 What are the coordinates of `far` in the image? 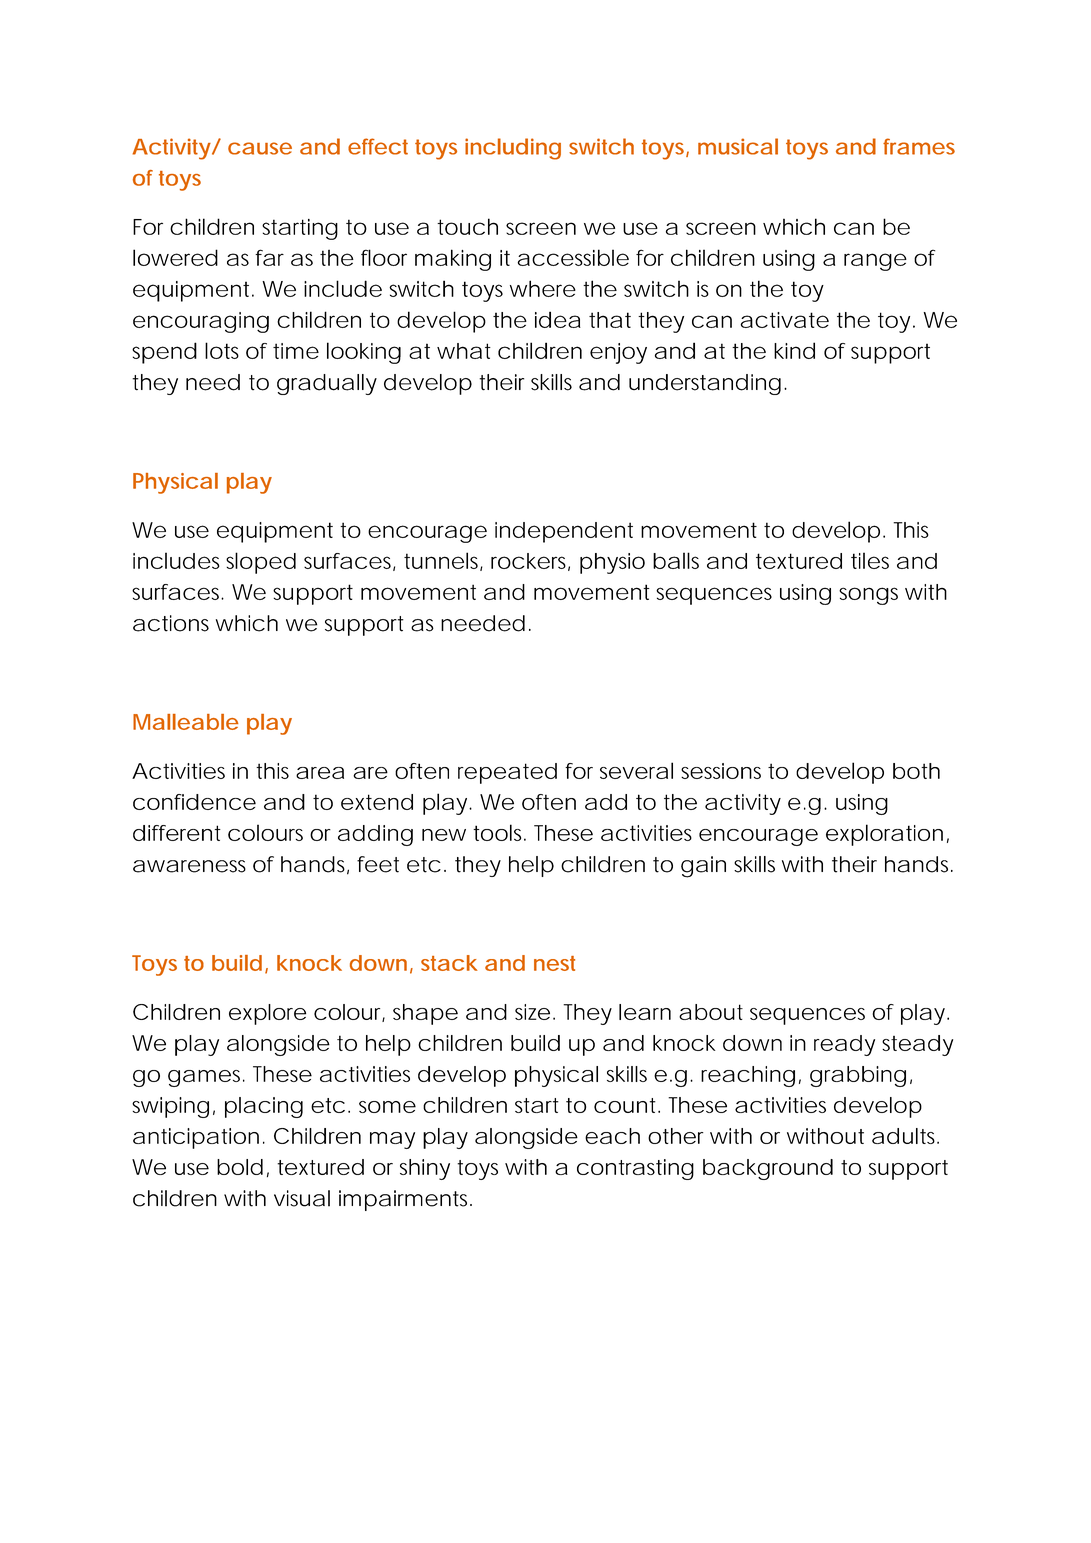 It's located at (269, 257).
